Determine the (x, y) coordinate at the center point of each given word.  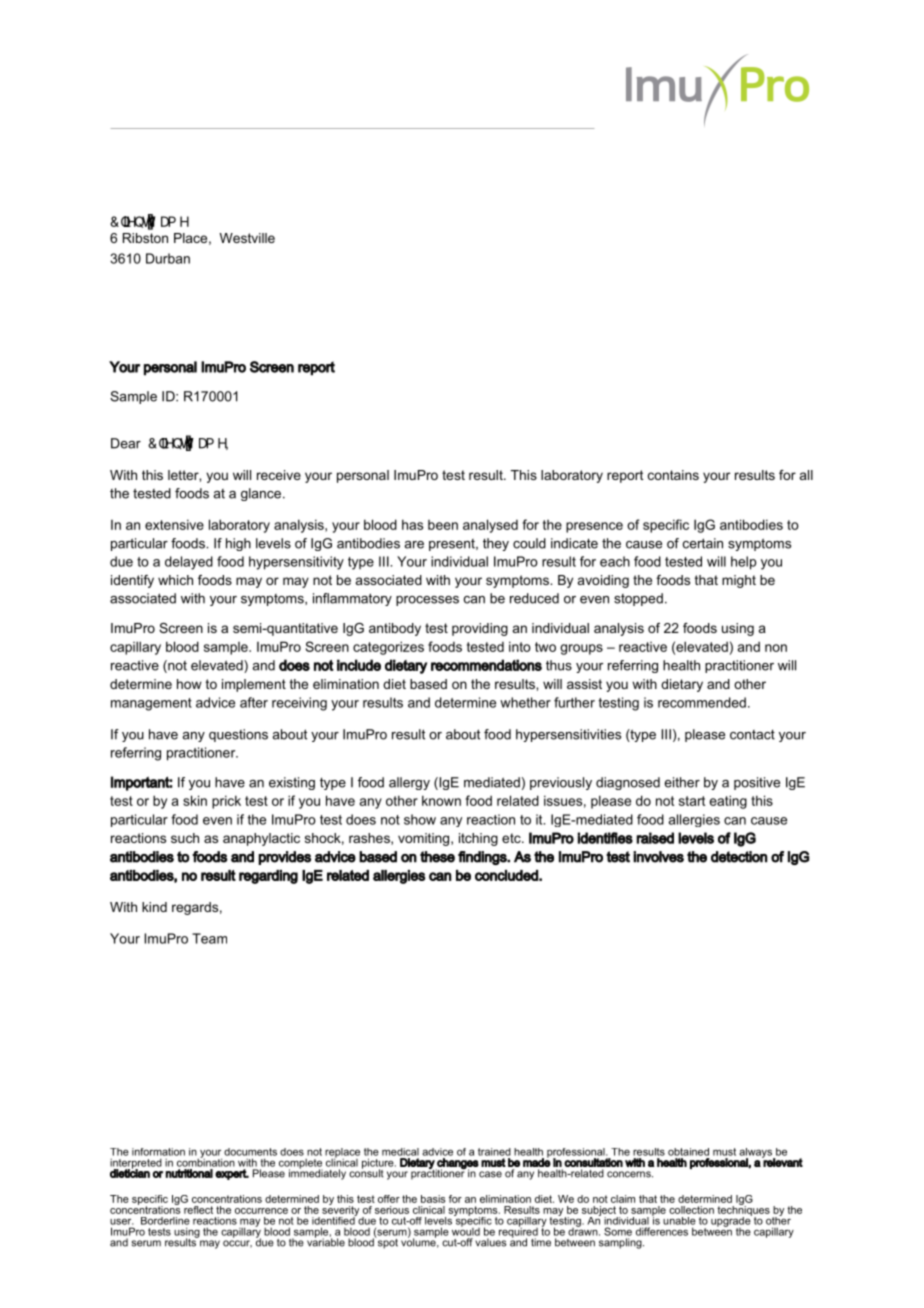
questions (238, 735)
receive (279, 475)
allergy (409, 783)
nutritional (189, 1173)
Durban (168, 258)
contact (752, 735)
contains (673, 475)
